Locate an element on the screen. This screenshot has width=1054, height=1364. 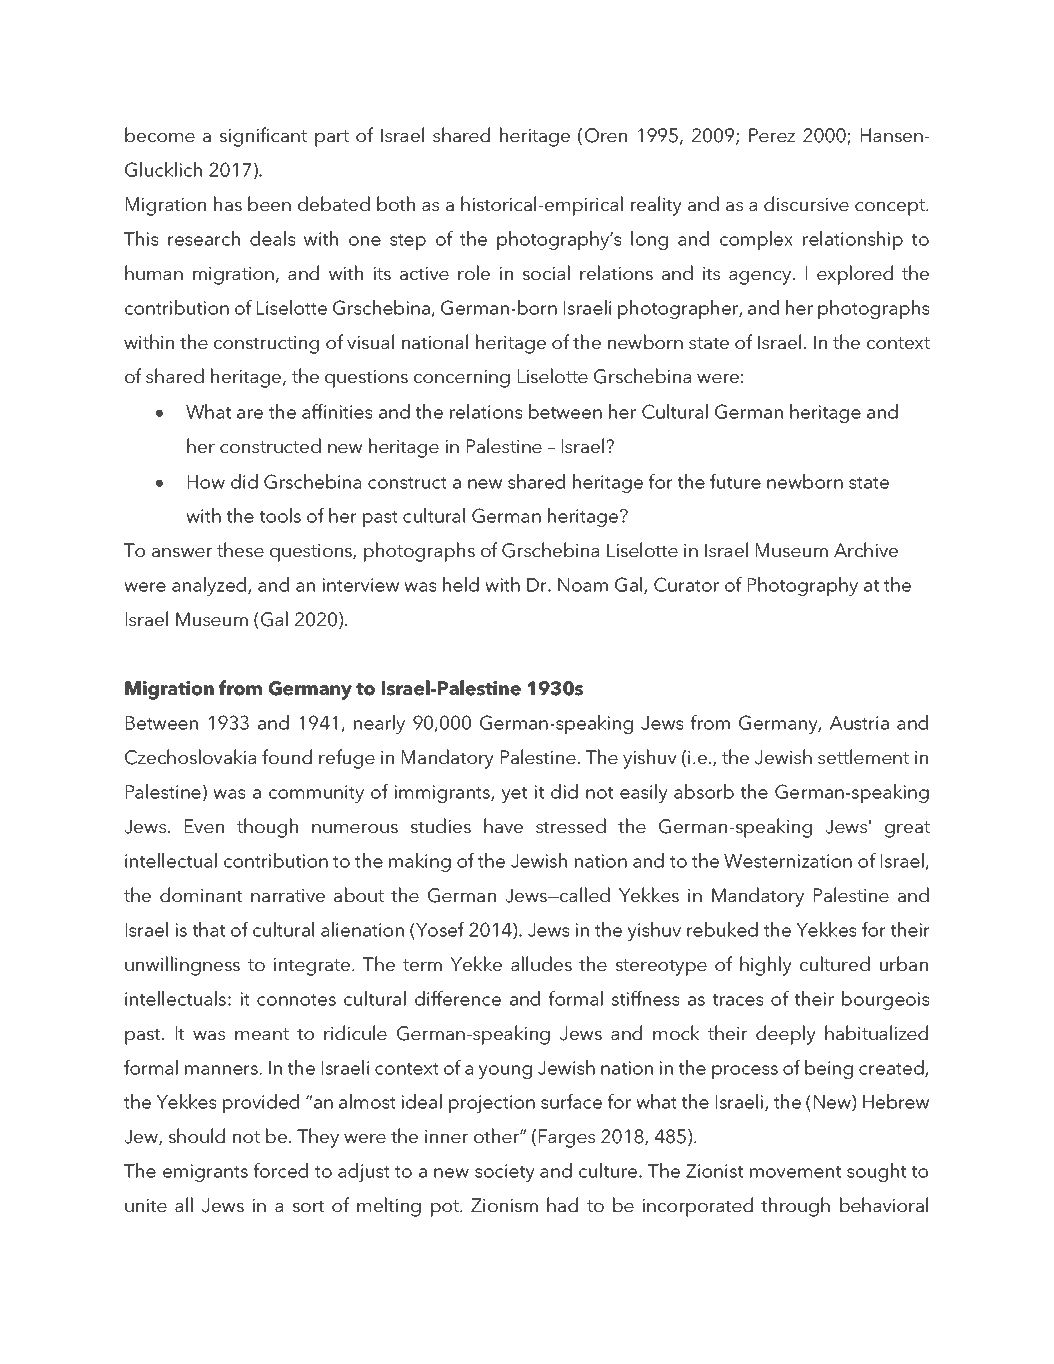
Oren is located at coordinates (606, 135).
